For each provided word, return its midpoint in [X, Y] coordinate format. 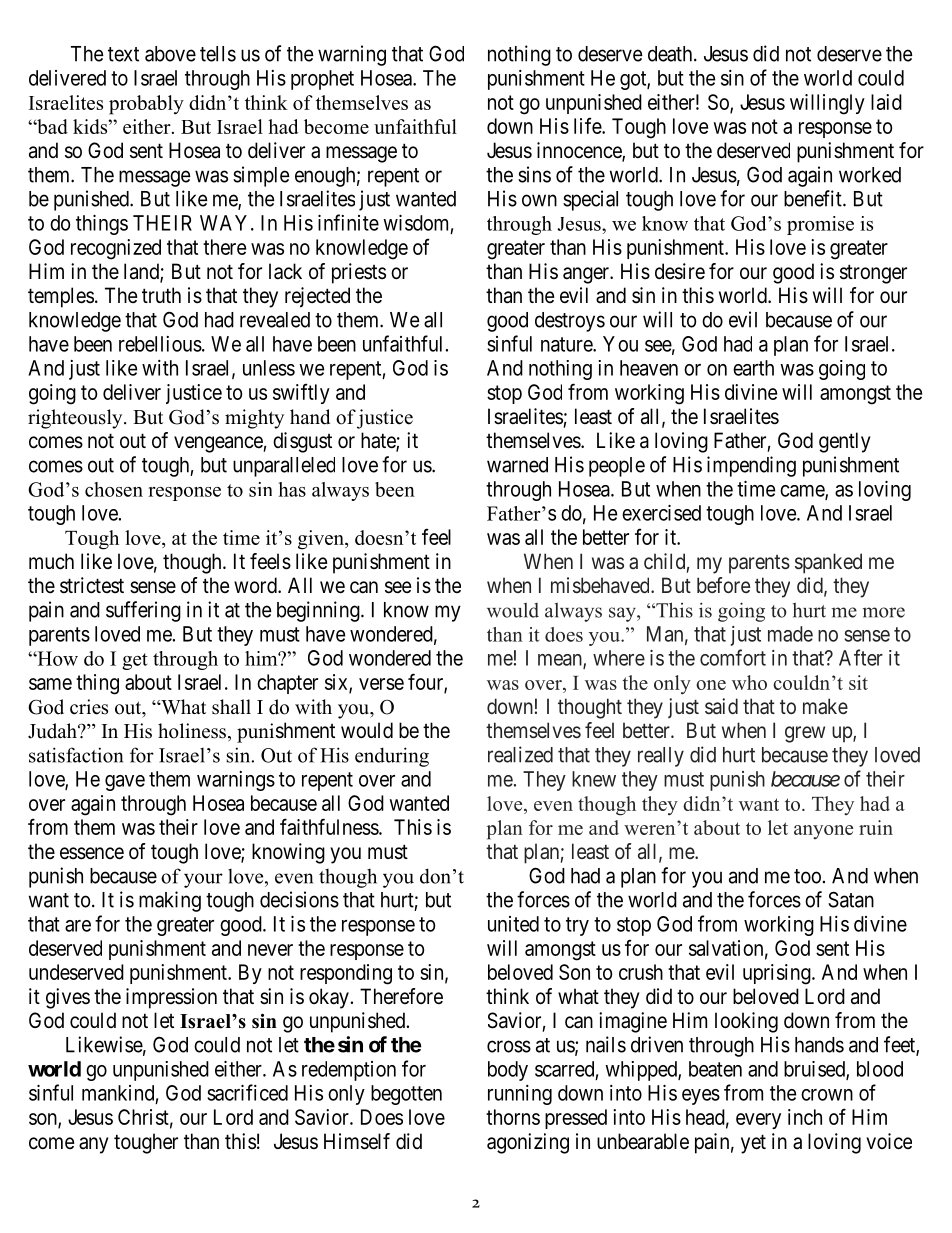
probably [146, 105]
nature [567, 344]
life [588, 125]
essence [92, 853]
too [807, 876]
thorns [513, 1117]
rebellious [160, 344]
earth [753, 368]
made [790, 634]
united [513, 924]
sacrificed [247, 1092]
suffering [143, 611]
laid [886, 102]
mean [561, 661]
